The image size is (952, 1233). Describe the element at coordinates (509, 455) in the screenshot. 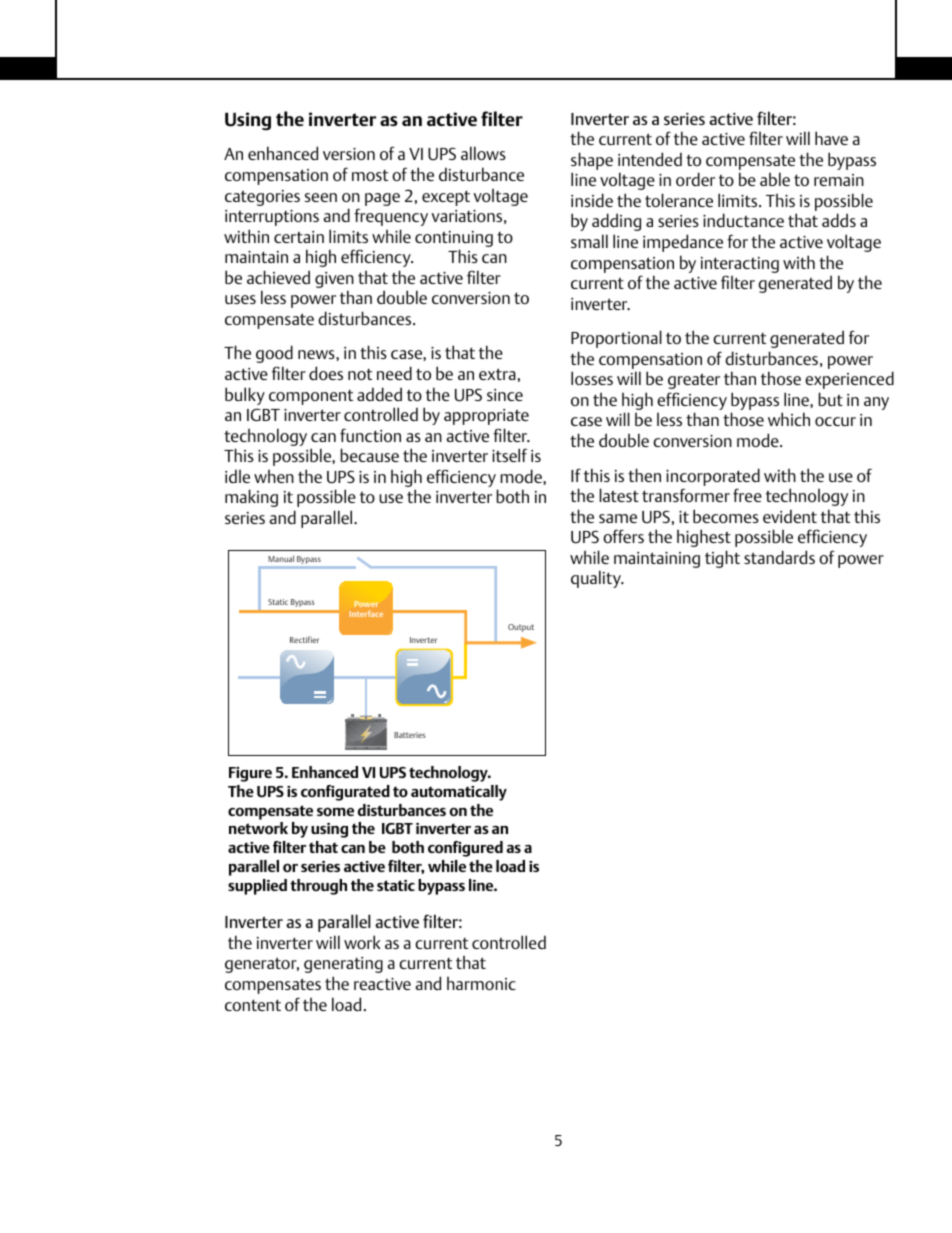

I see `itself` at that location.
